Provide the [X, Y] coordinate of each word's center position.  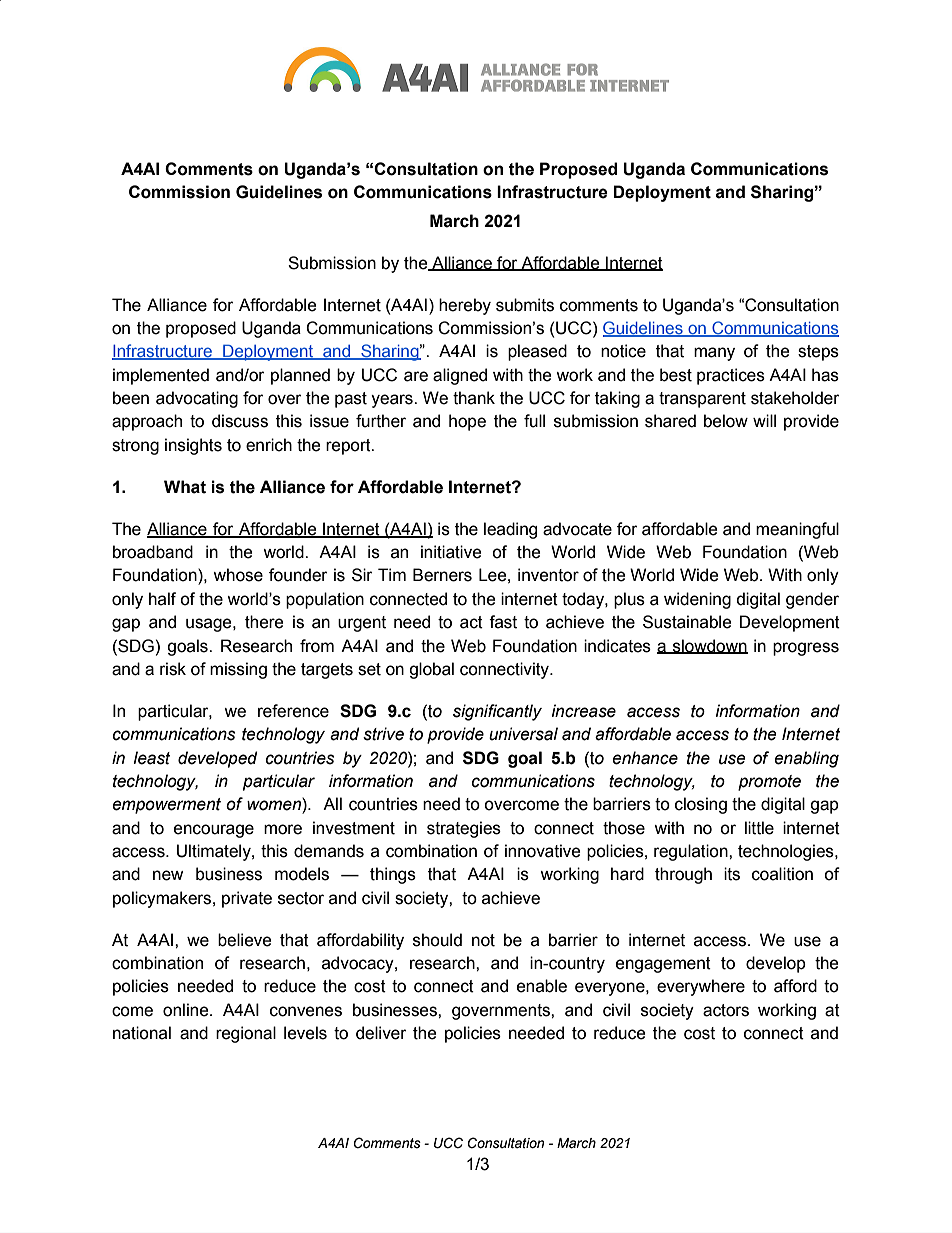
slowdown [709, 646]
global [431, 670]
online [187, 1010]
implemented [161, 376]
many [714, 354]
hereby [465, 306]
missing [238, 670]
